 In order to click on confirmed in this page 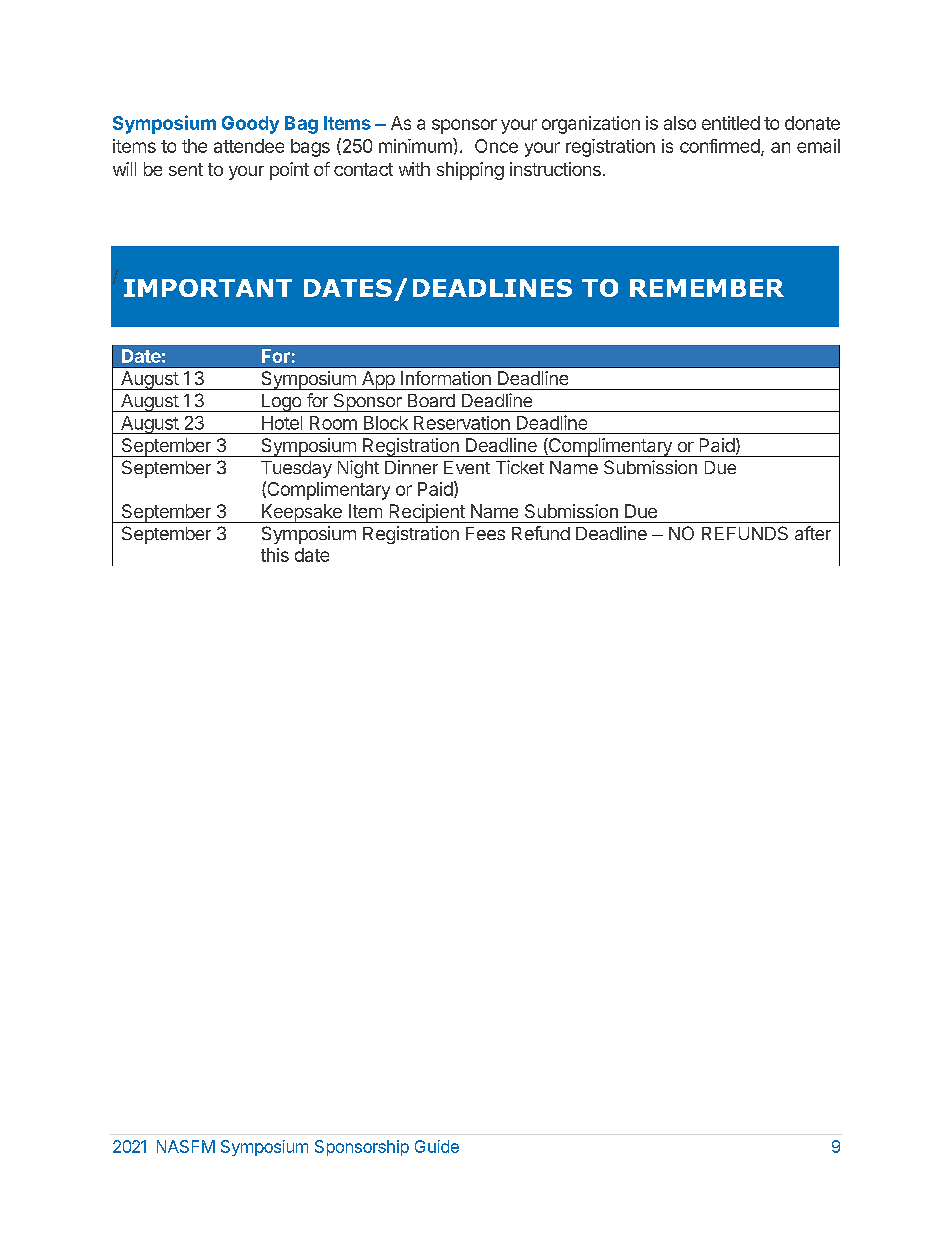, I will do `click(720, 146)`.
